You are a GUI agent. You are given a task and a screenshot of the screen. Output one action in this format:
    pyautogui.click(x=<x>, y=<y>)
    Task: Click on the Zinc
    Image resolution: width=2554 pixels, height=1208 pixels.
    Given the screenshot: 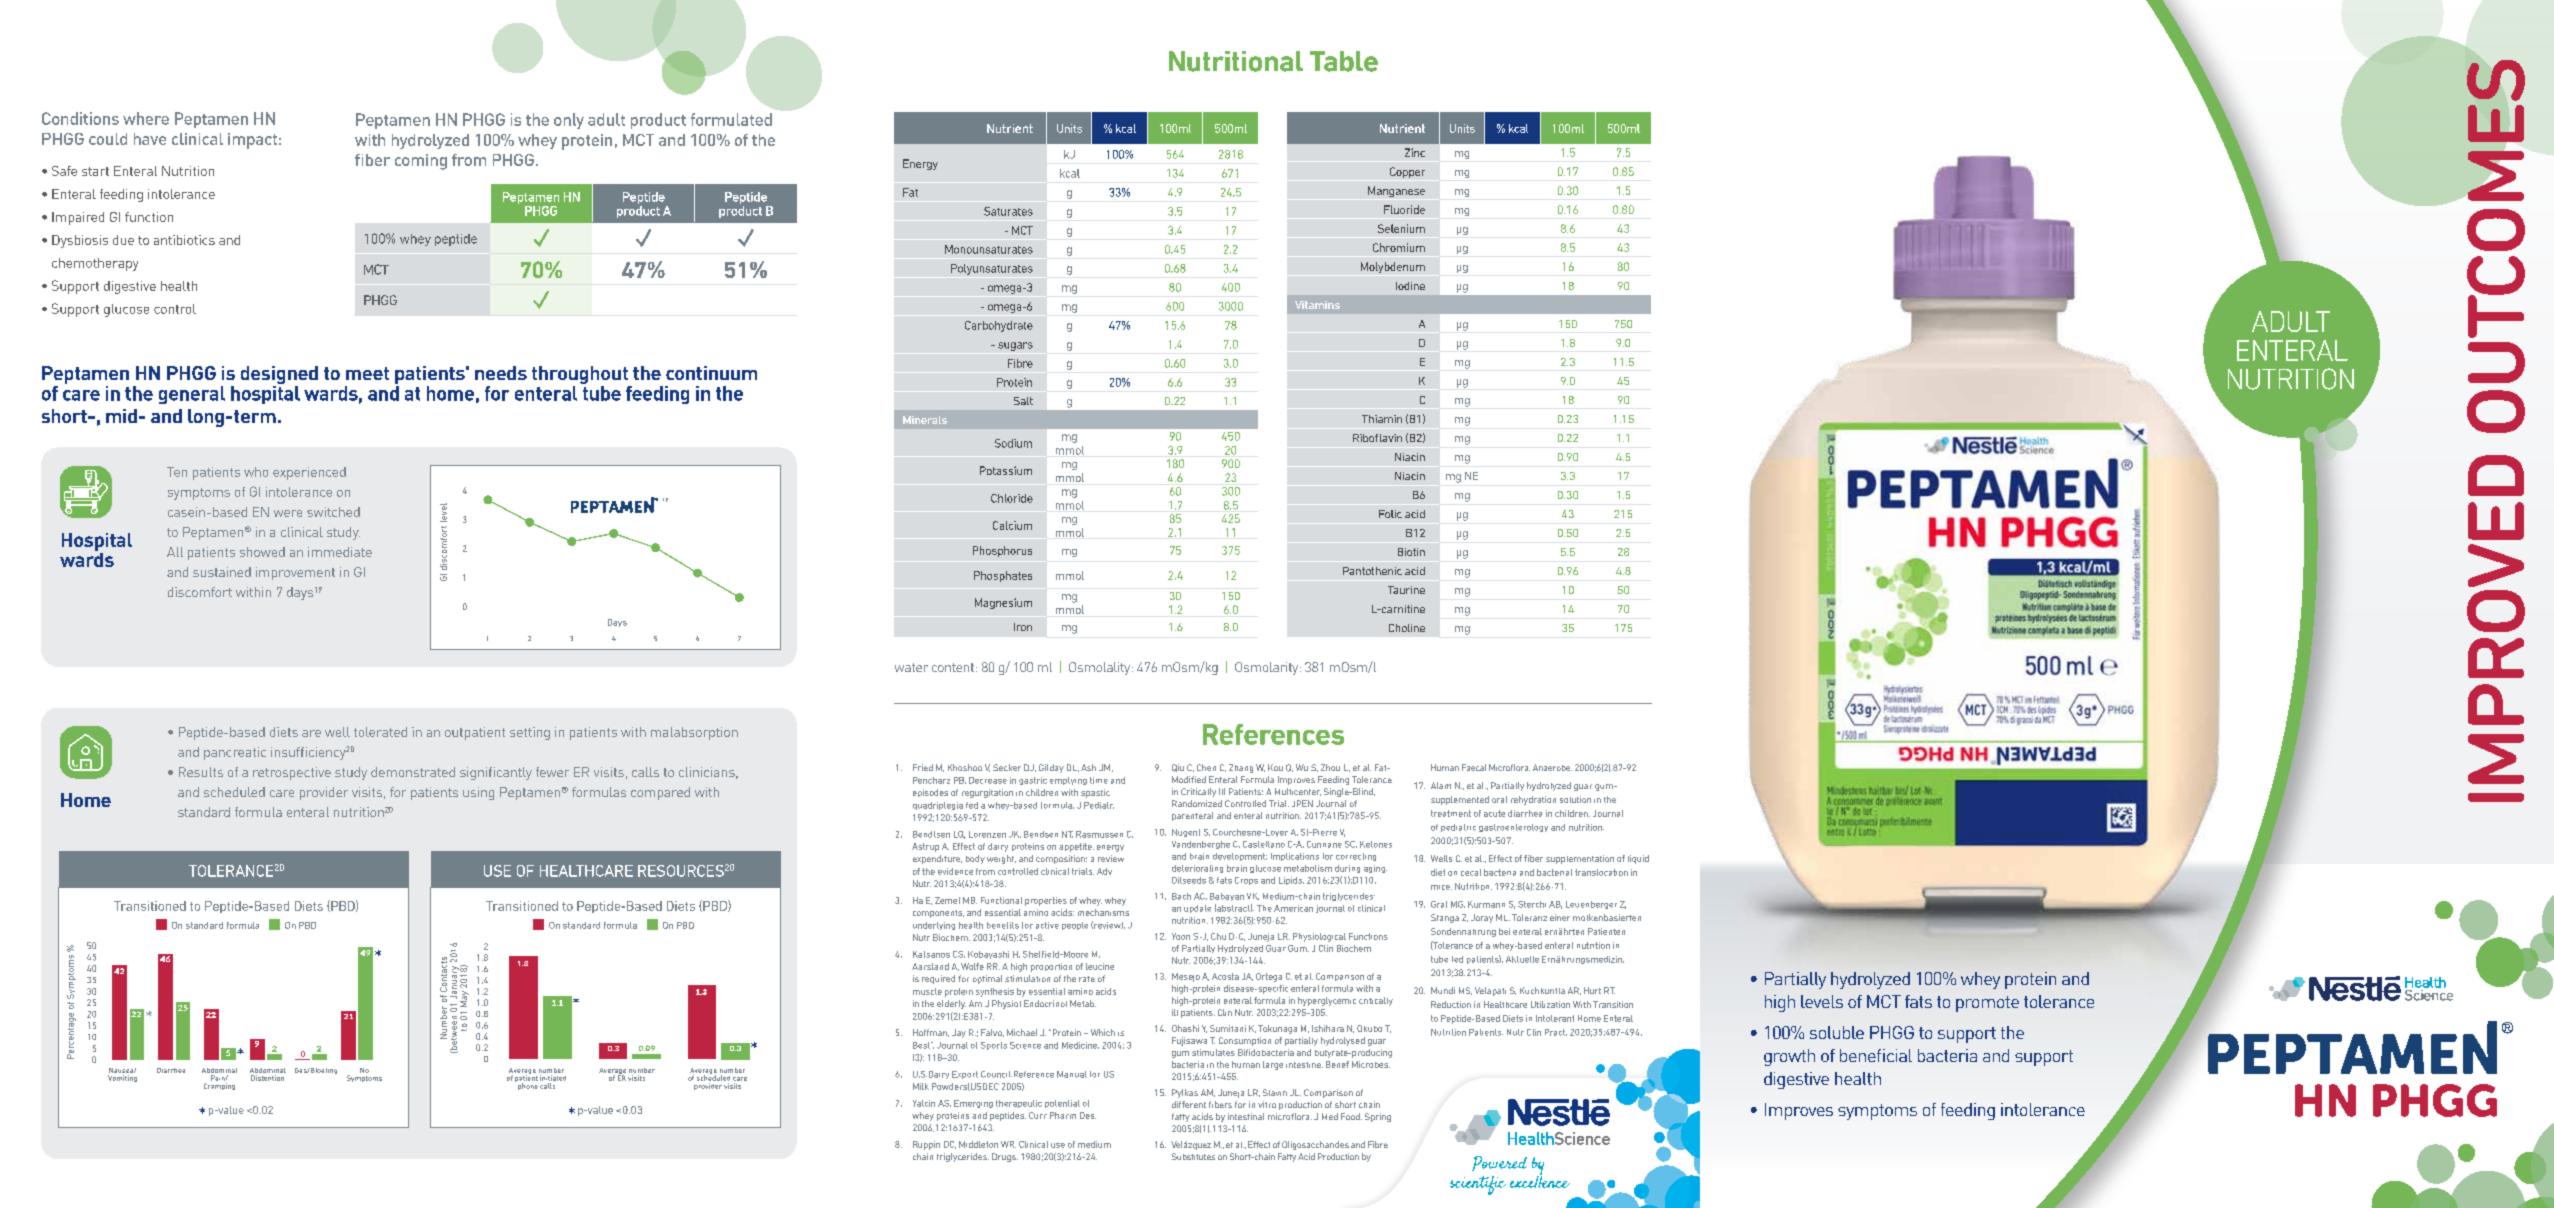 What is the action you would take?
    pyautogui.click(x=1415, y=152)
